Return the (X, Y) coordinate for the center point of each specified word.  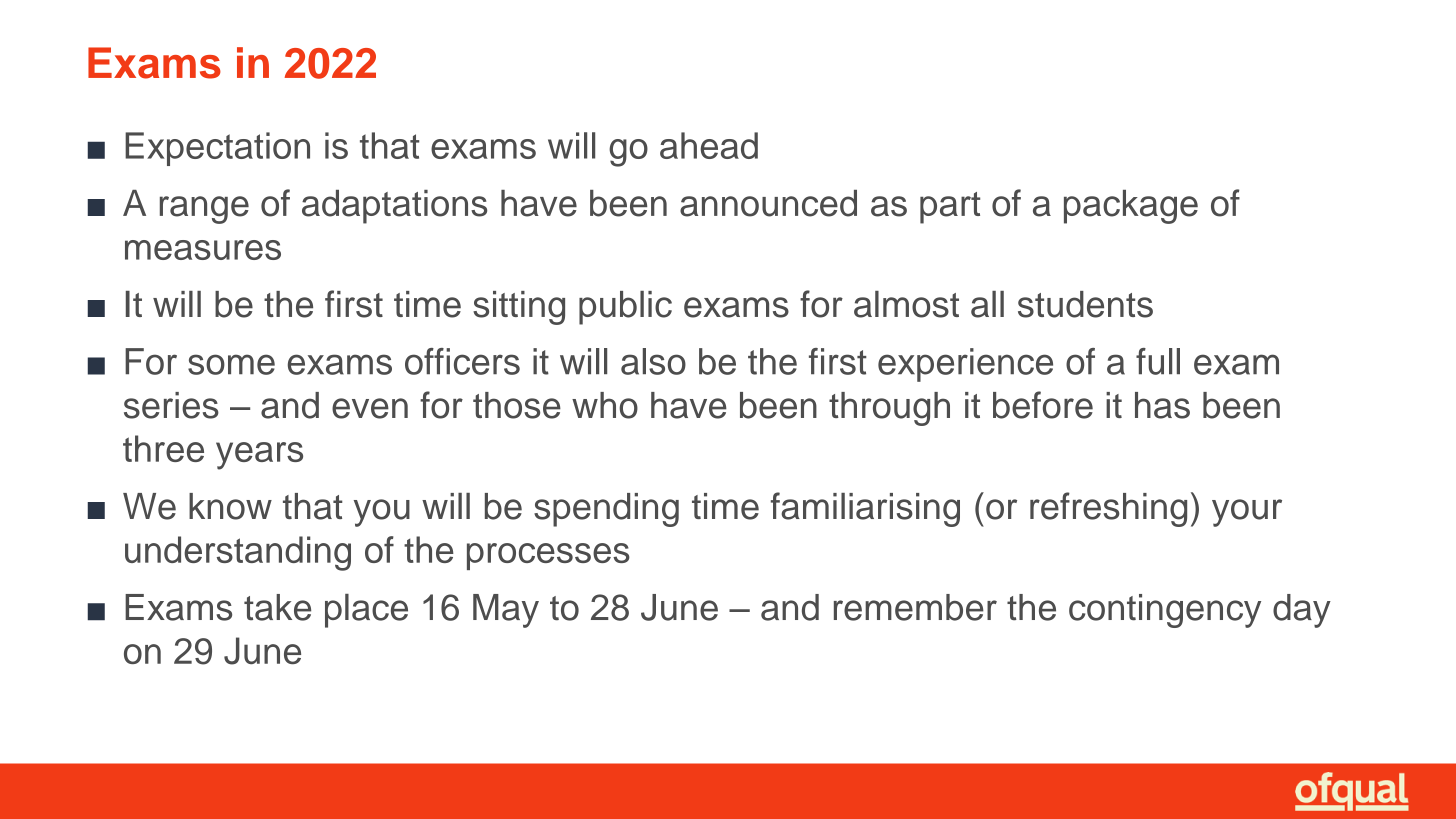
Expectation (217, 149)
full (1158, 361)
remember (915, 607)
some (231, 364)
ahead (709, 145)
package (1131, 207)
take (277, 607)
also (653, 361)
